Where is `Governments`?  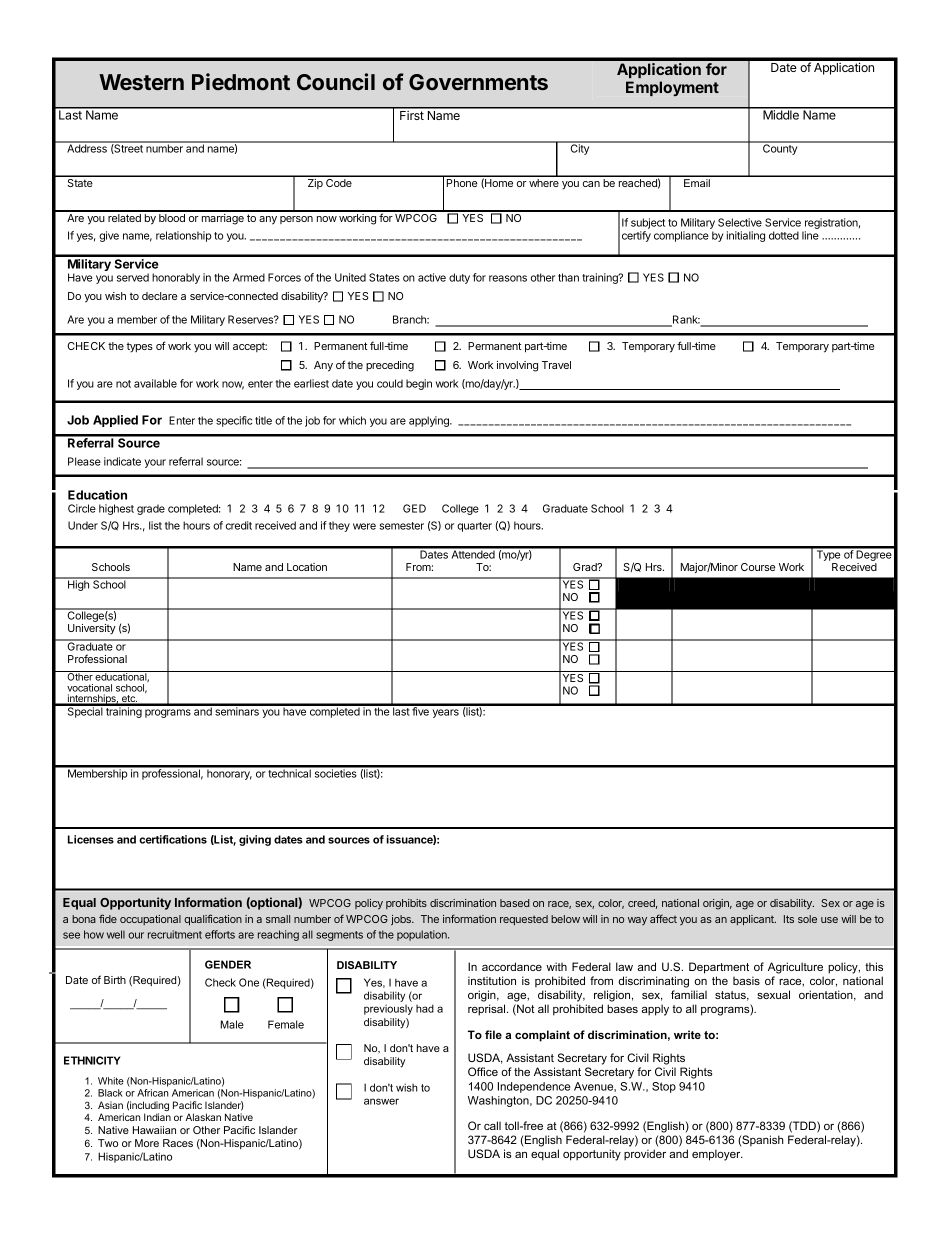
Governments is located at coordinates (478, 82).
